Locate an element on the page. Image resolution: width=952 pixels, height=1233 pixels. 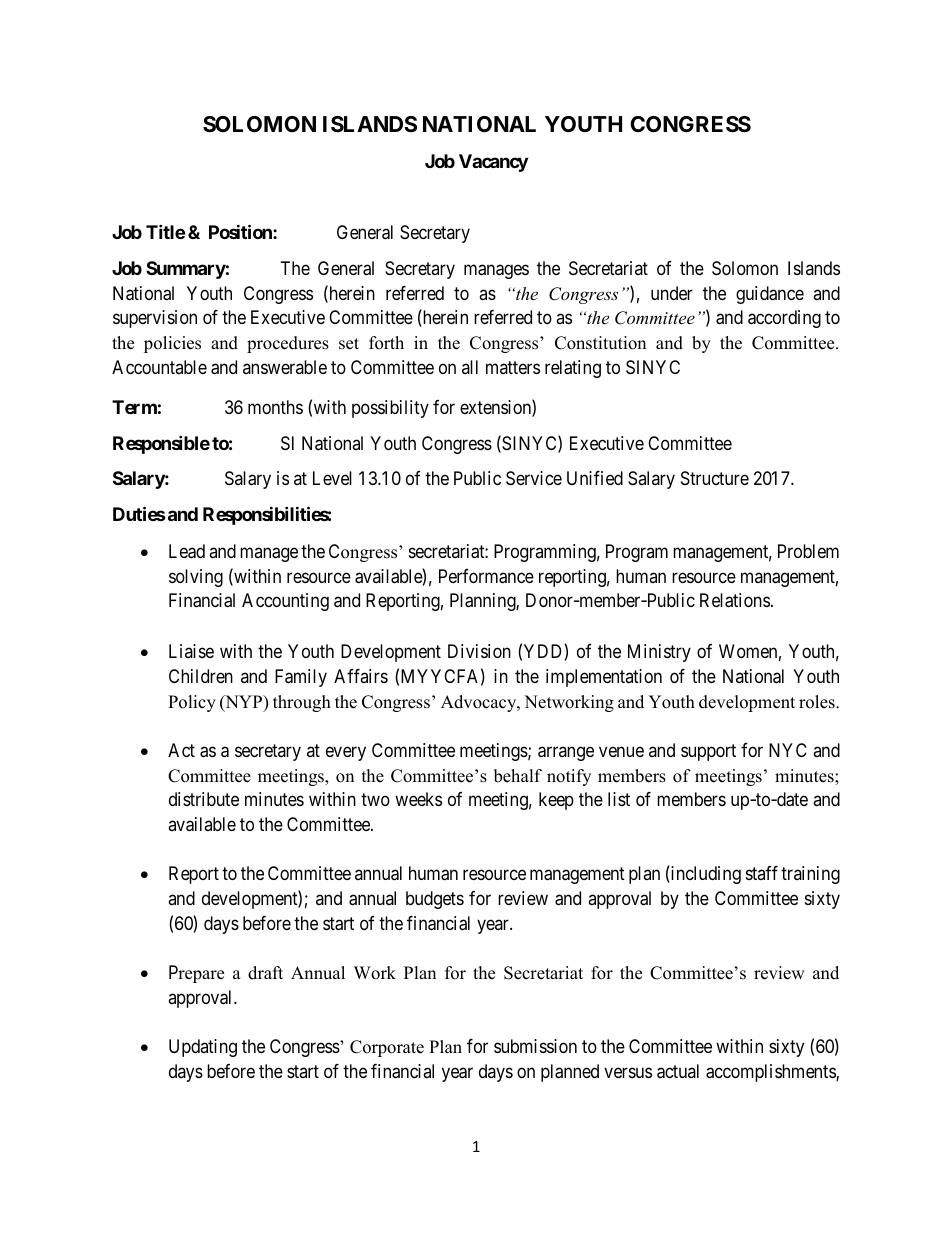
Relations is located at coordinates (735, 600).
